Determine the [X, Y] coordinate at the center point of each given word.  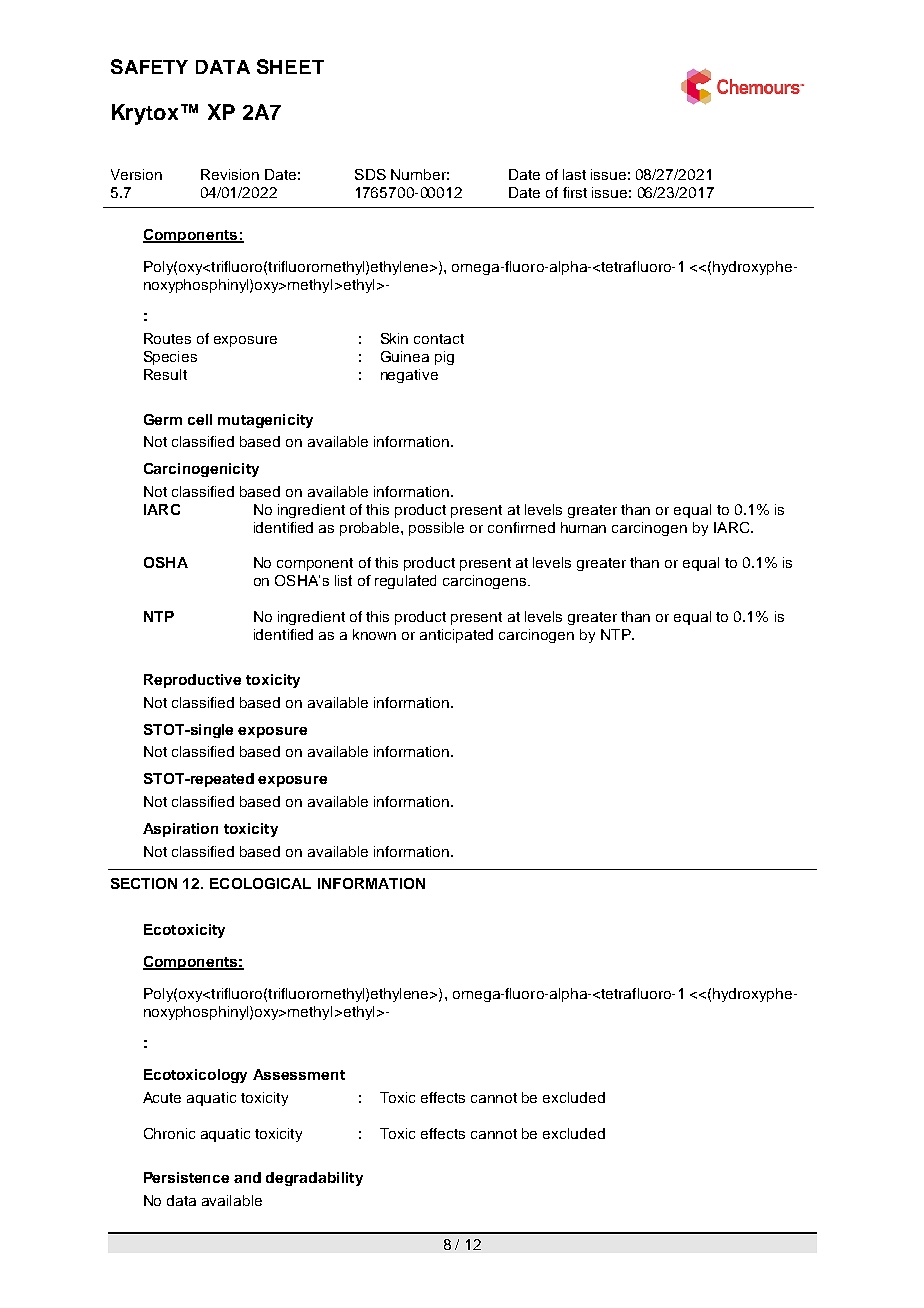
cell [200, 419]
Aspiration [180, 830]
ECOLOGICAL [260, 883]
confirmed [521, 527]
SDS [370, 174]
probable [371, 529]
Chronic [169, 1133]
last [574, 174]
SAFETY [149, 66]
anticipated [456, 636]
